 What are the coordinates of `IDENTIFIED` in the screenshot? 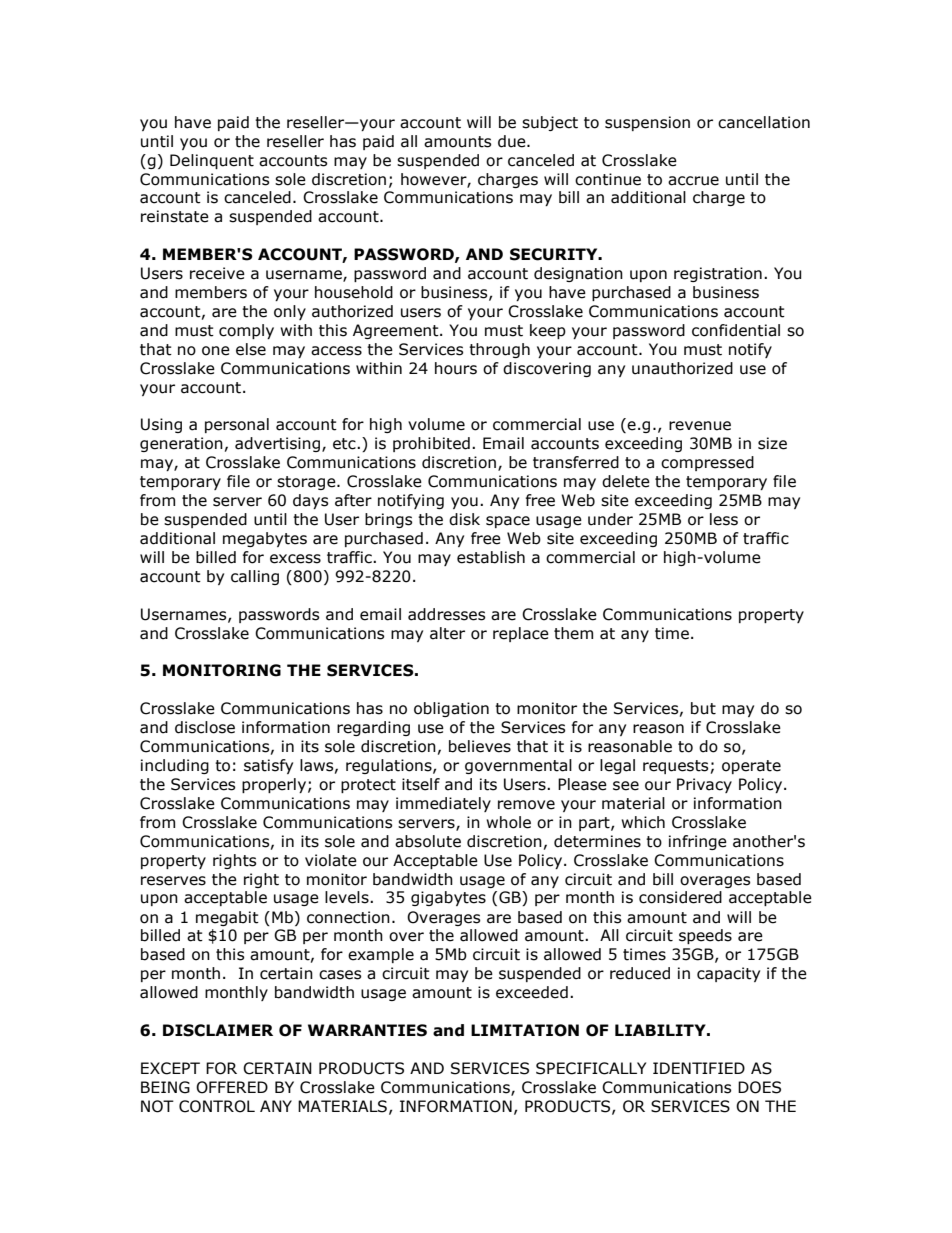 It's located at (699, 1068).
